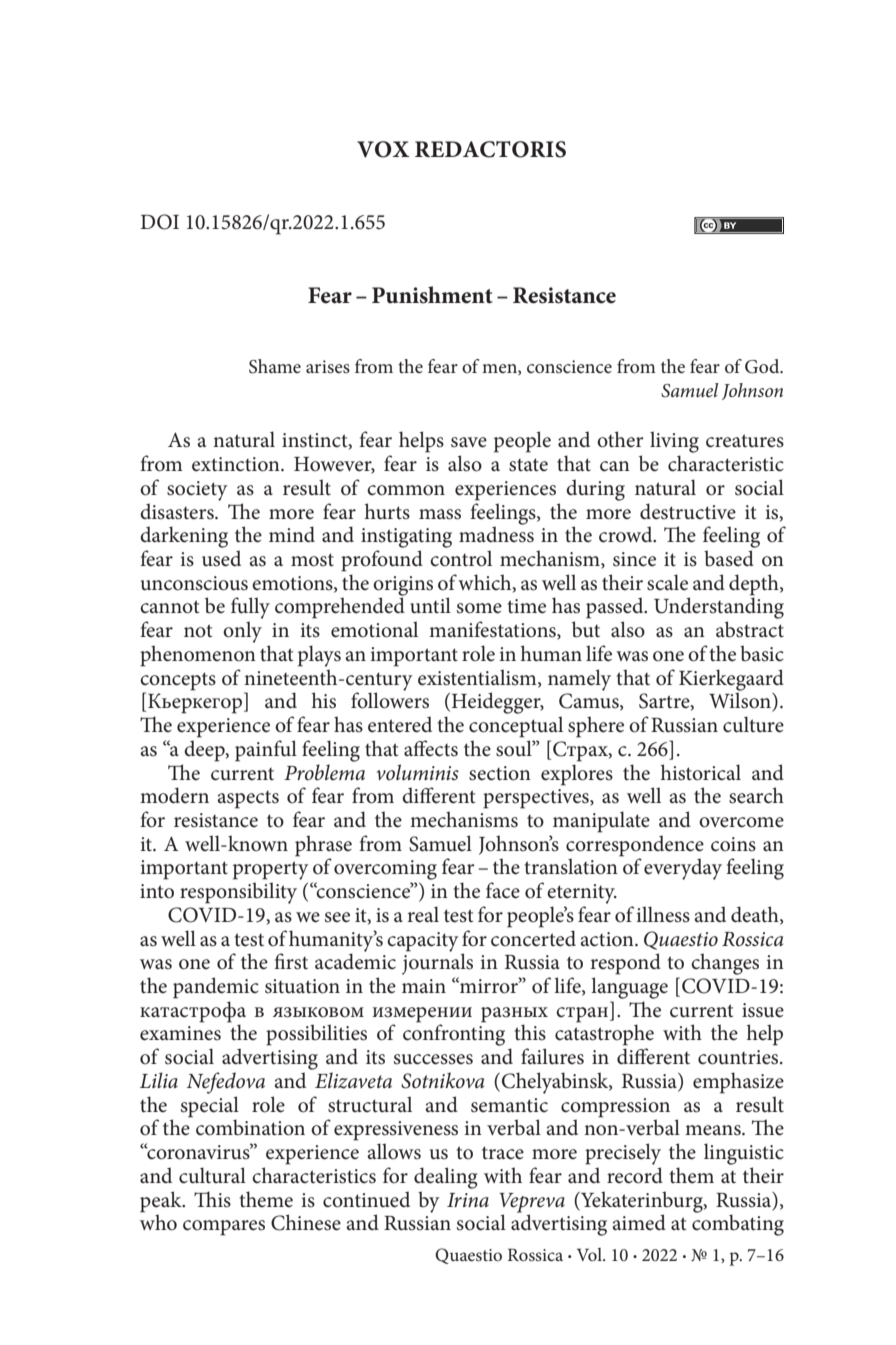 The width and height of the page is (896, 1345). I want to click on save, so click(469, 442).
